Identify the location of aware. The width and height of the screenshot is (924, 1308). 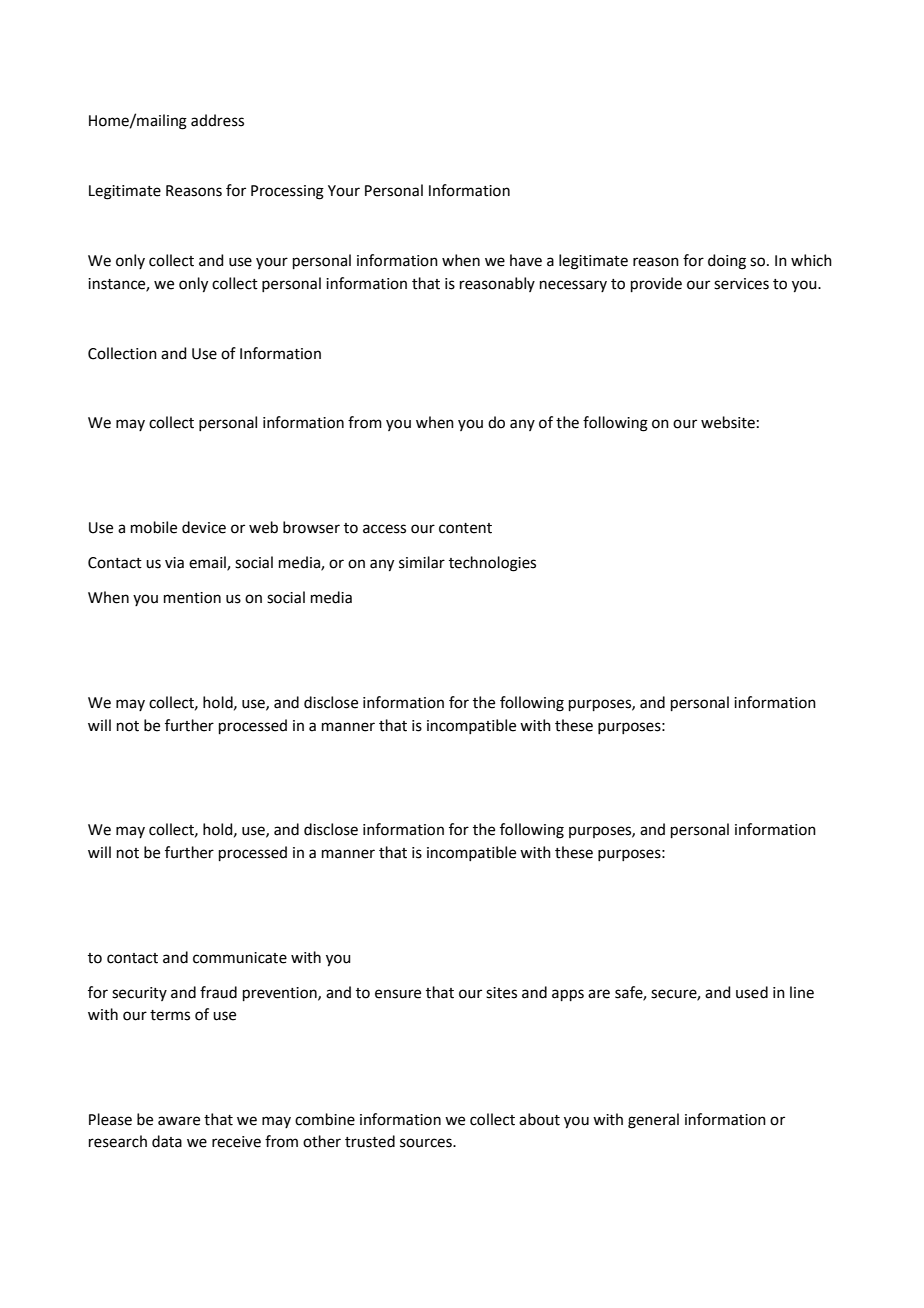
(179, 1121).
